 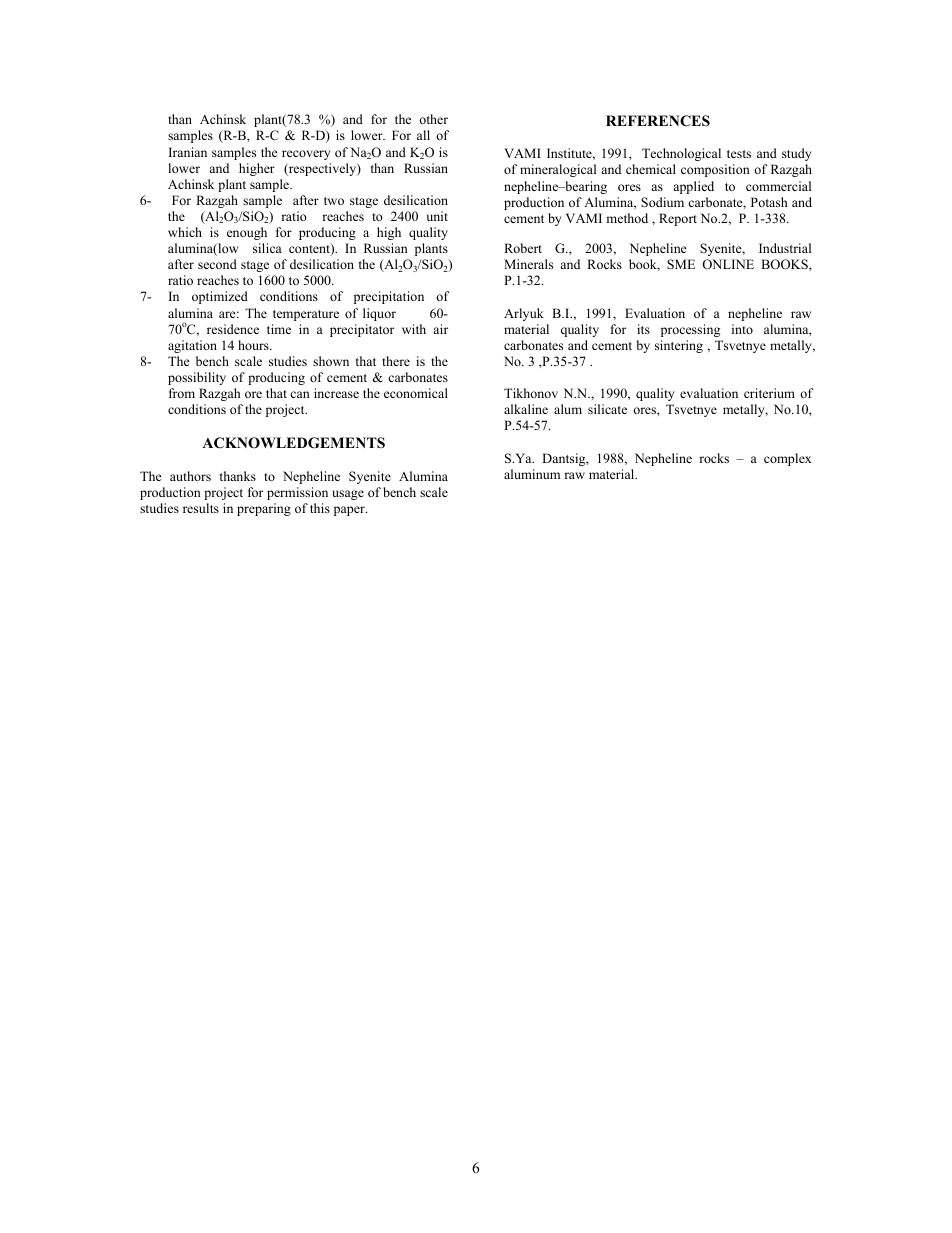 What do you see at coordinates (247, 233) in the screenshot?
I see `enough` at bounding box center [247, 233].
